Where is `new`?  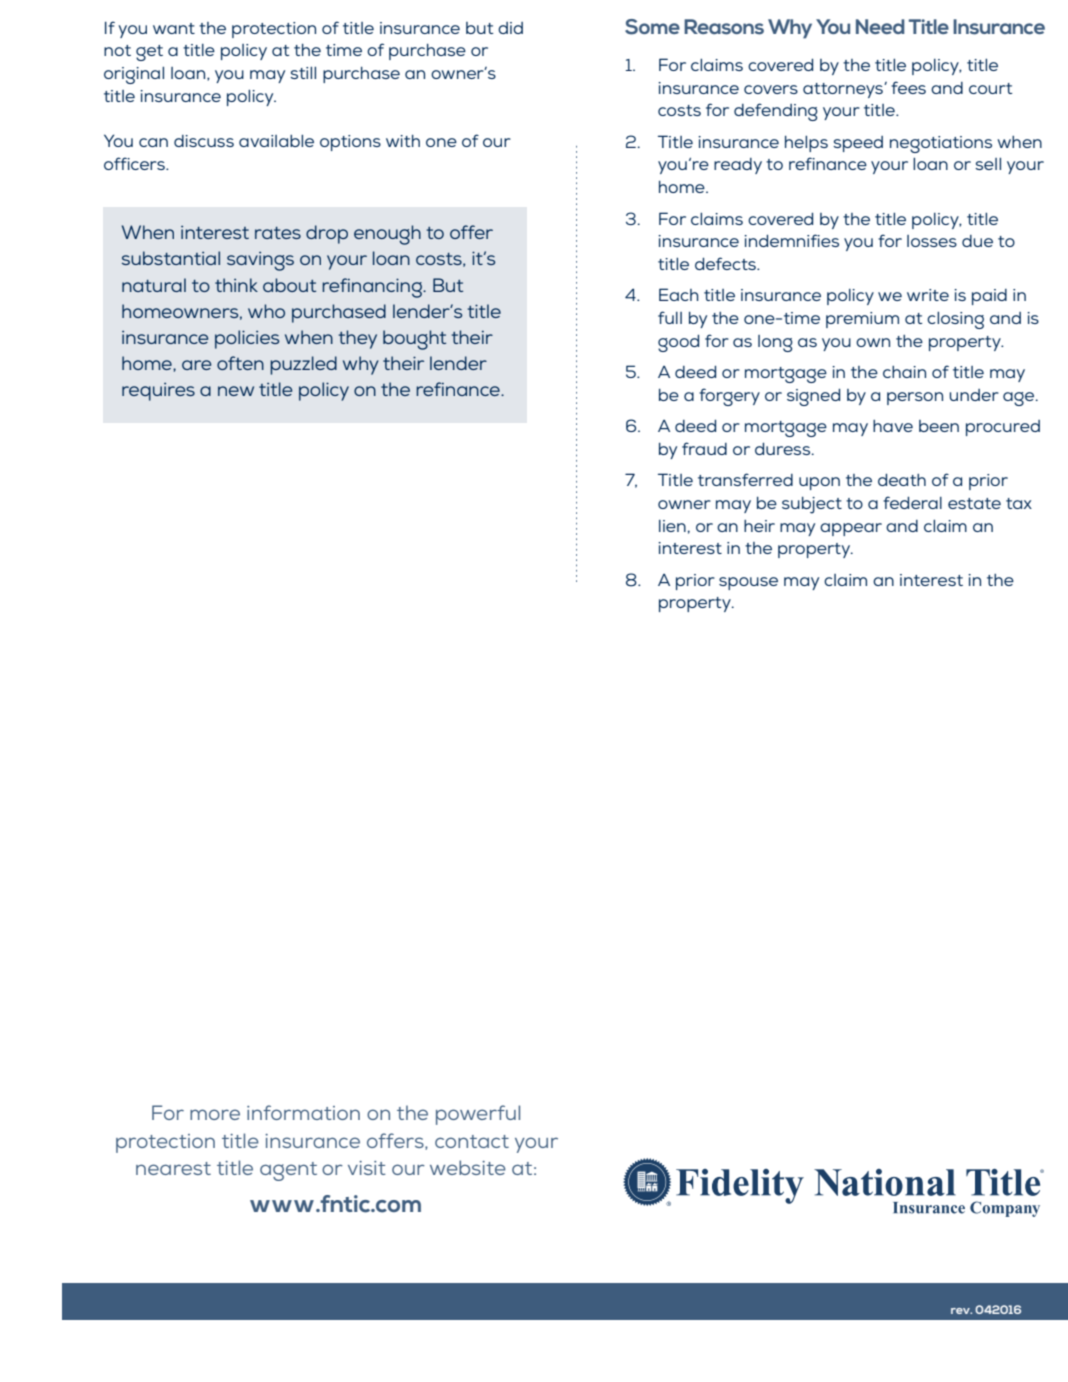 new is located at coordinates (236, 391).
